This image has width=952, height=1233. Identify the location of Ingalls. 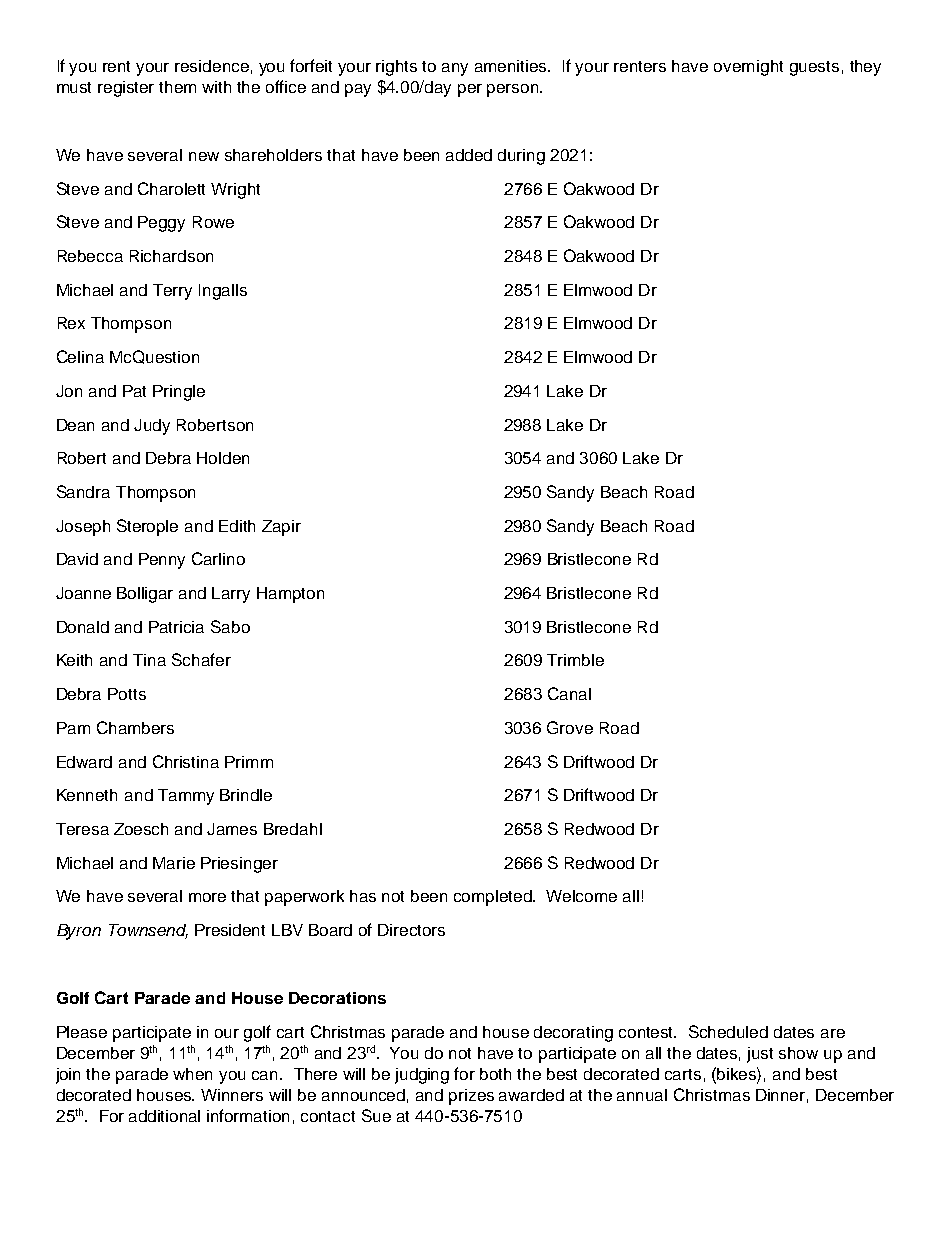
(223, 292).
